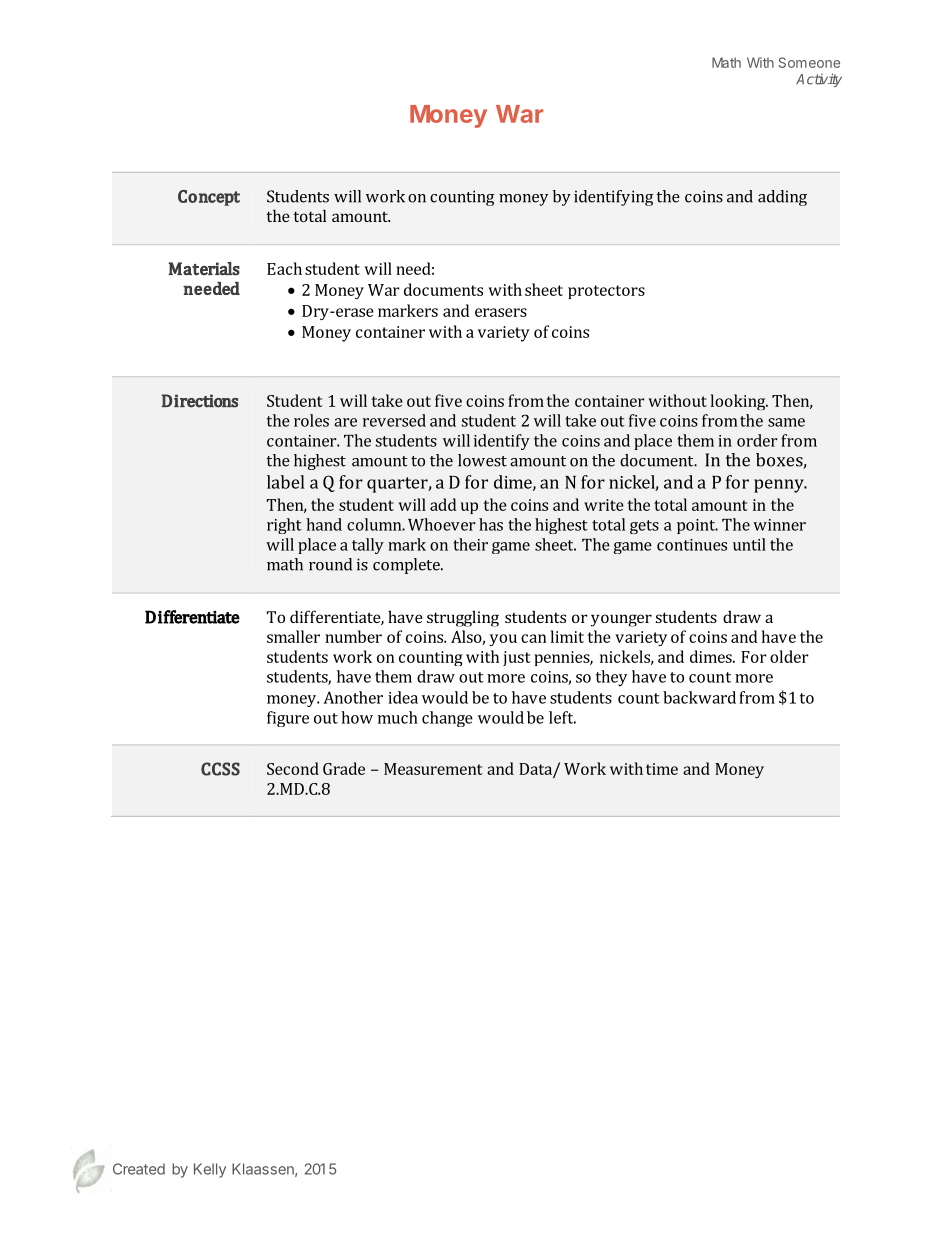 This image has width=952, height=1233. What do you see at coordinates (433, 769) in the image?
I see `Measurement` at bounding box center [433, 769].
